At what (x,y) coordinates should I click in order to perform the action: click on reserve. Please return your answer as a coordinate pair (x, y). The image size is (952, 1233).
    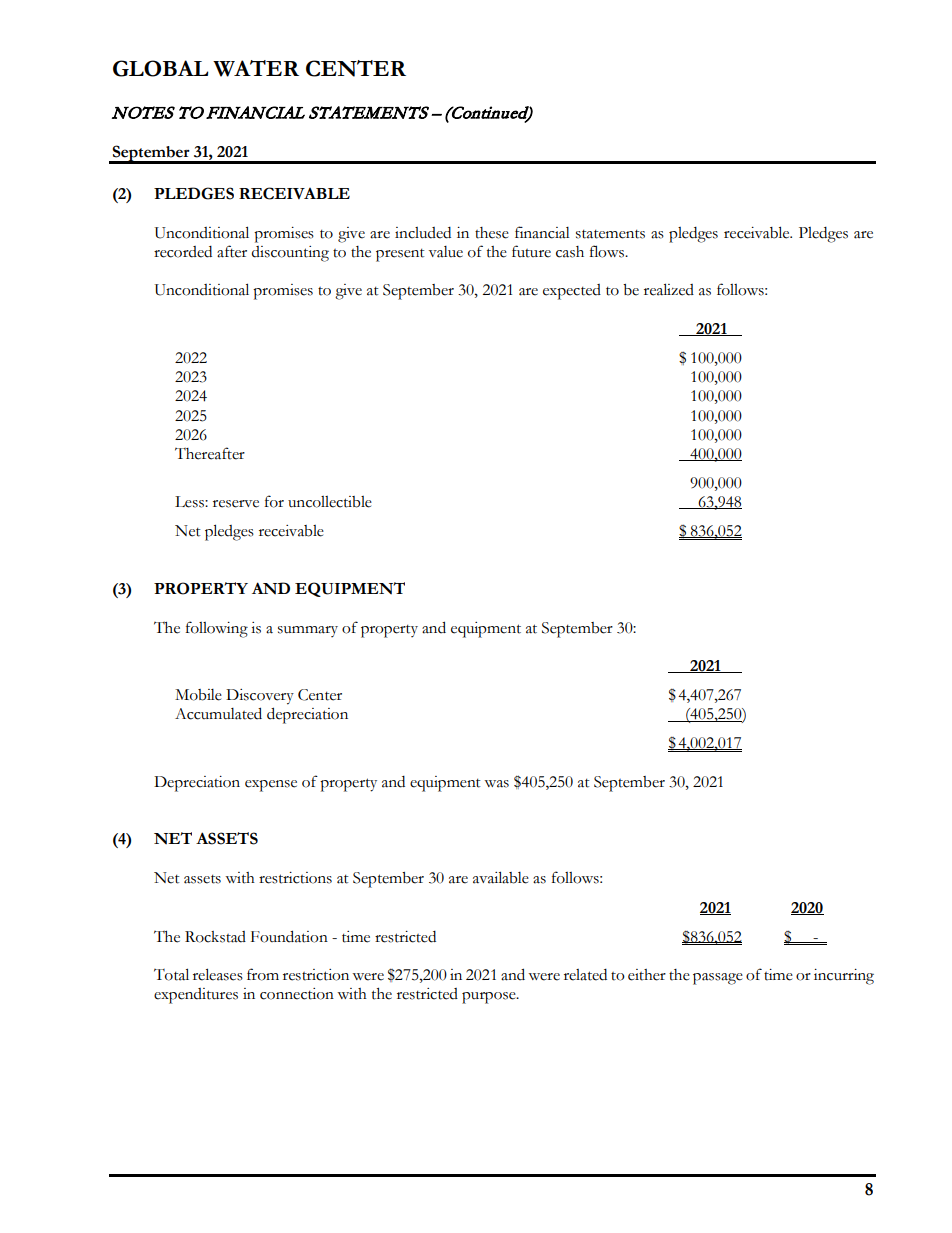
    Looking at the image, I should click on (236, 504).
